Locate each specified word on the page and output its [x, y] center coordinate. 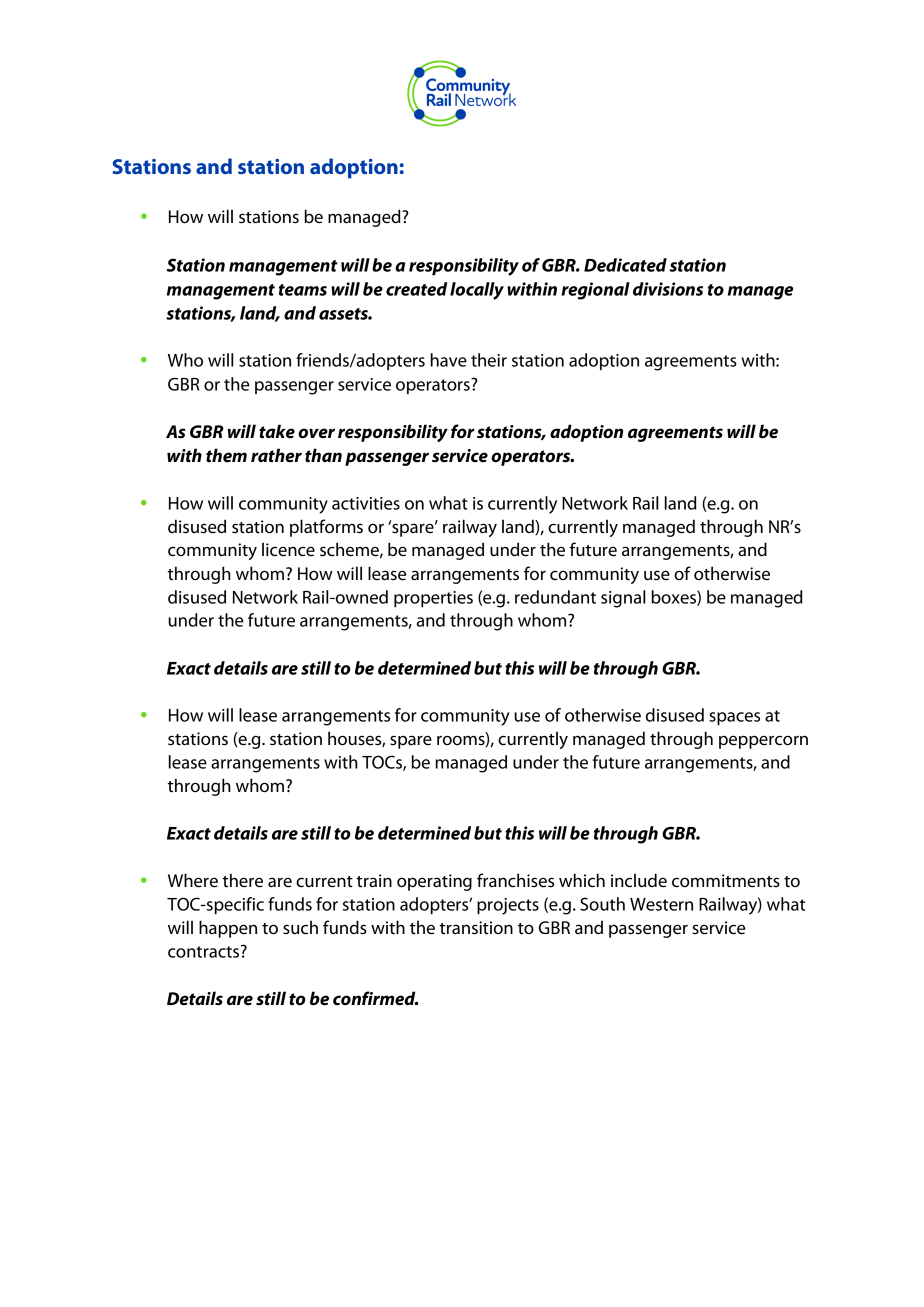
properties [433, 599]
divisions [668, 289]
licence [288, 549]
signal [623, 599]
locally [477, 291]
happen [228, 929]
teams [303, 290]
